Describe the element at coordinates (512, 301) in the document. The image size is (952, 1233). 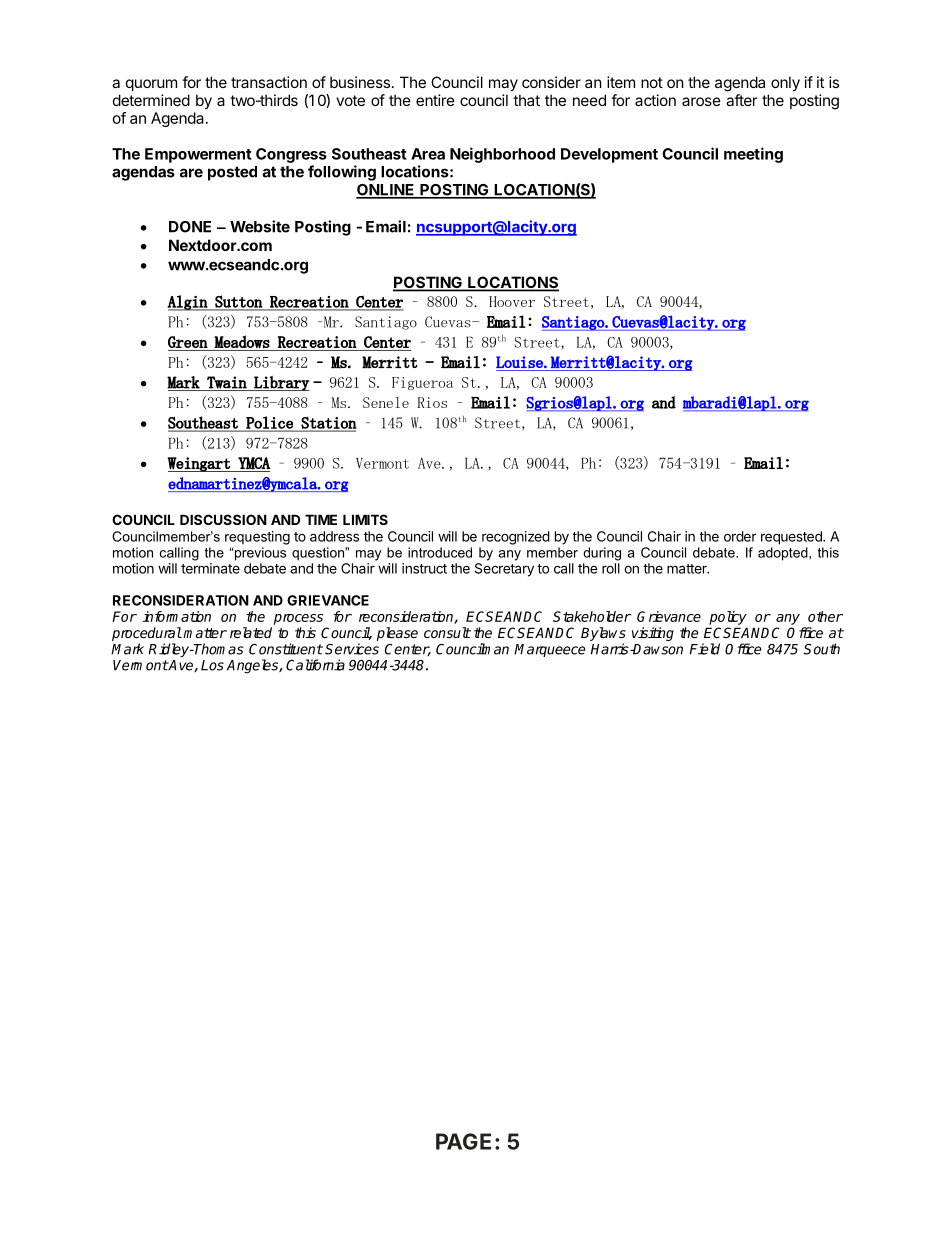
I see `Hoover` at that location.
